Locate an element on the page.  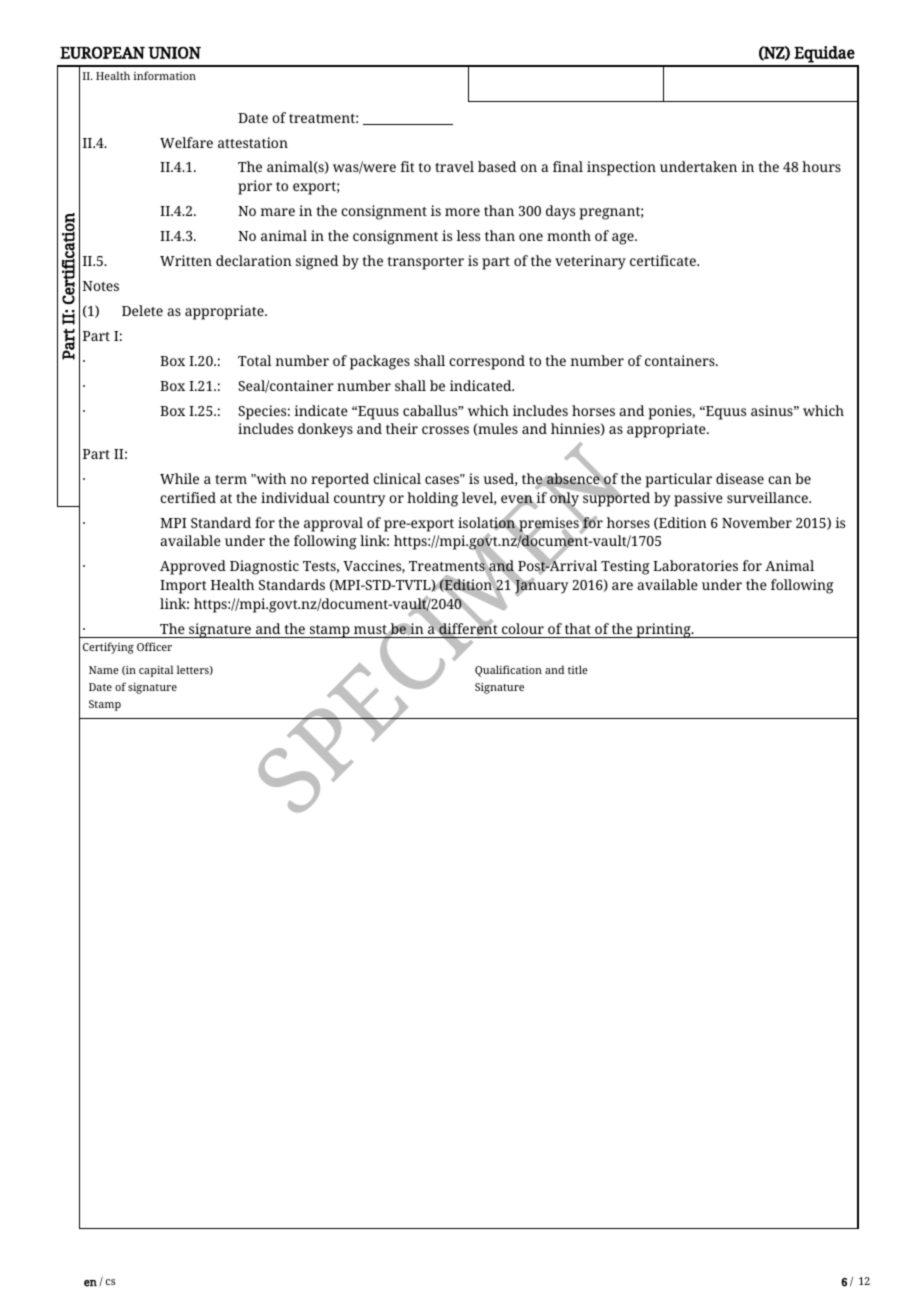
travel is located at coordinates (454, 166).
